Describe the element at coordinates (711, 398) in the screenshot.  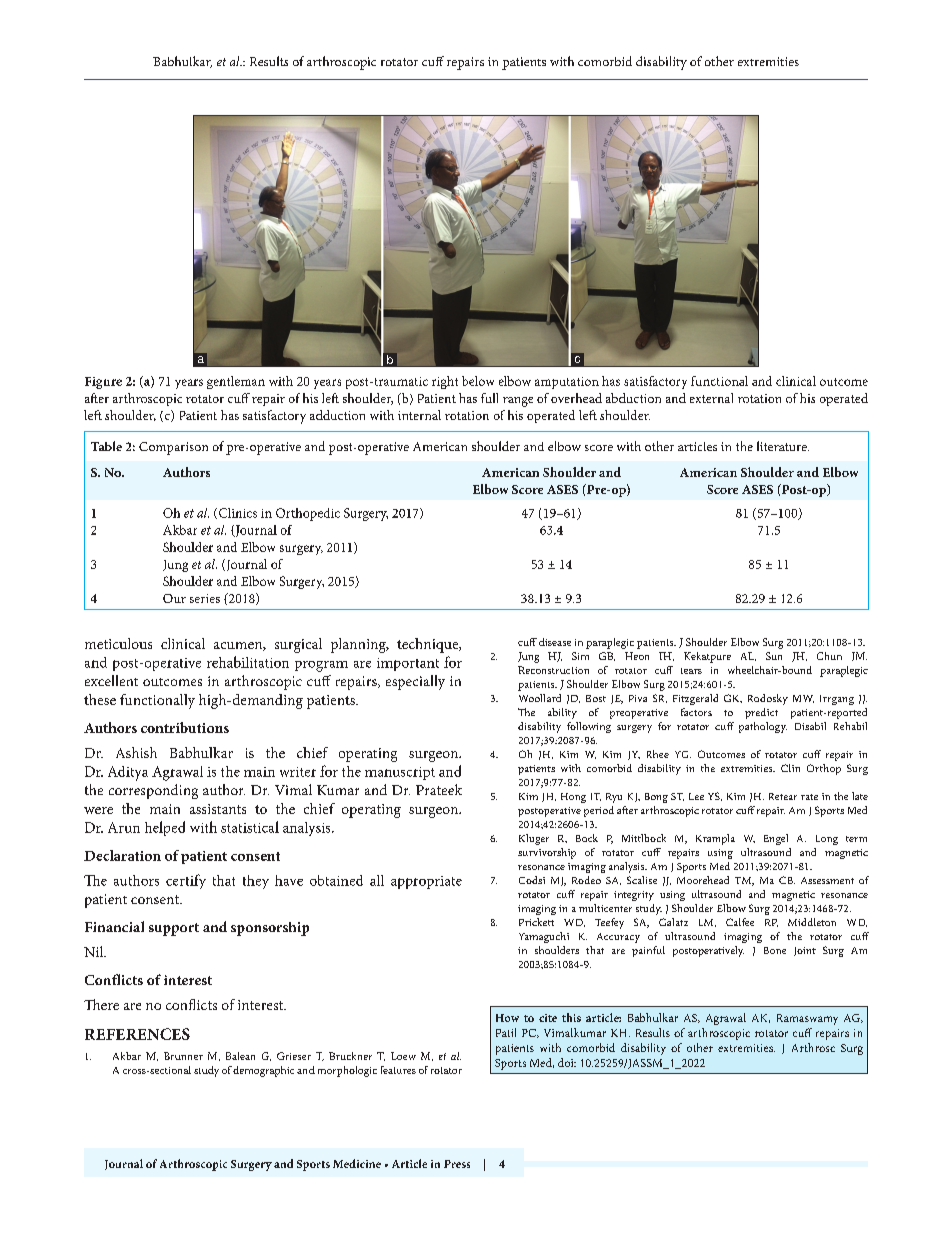
I see `external` at that location.
